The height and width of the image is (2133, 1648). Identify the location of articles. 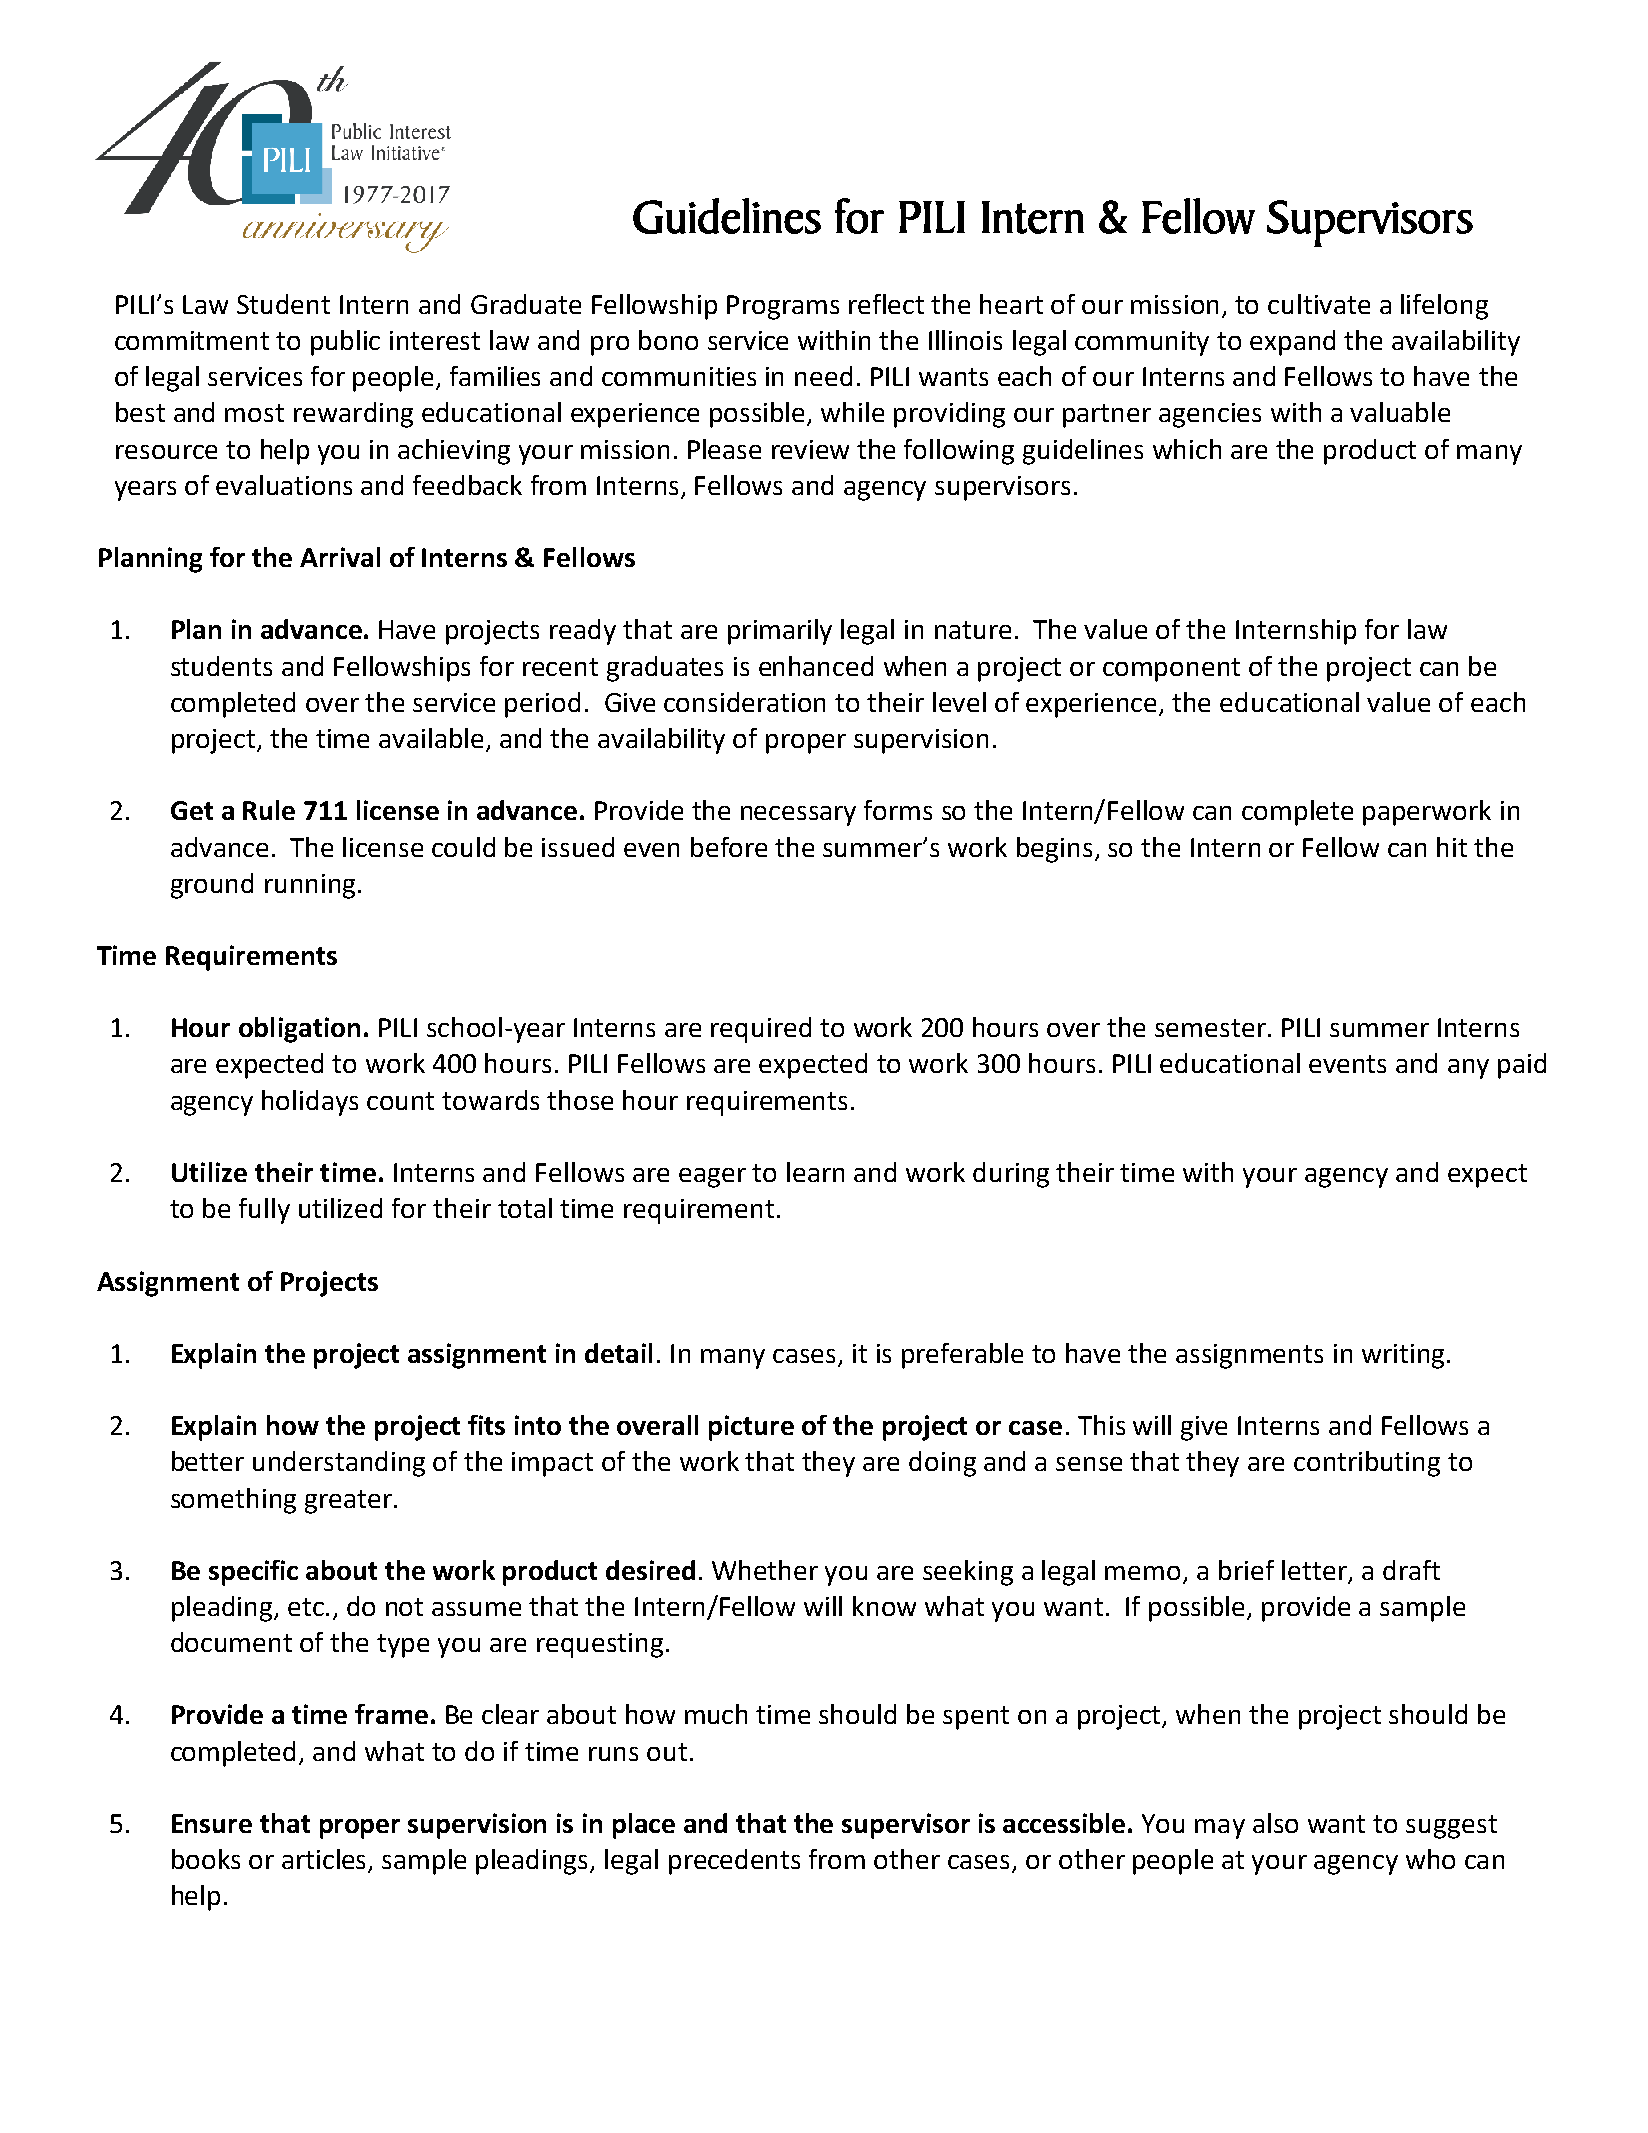
(325, 1860).
